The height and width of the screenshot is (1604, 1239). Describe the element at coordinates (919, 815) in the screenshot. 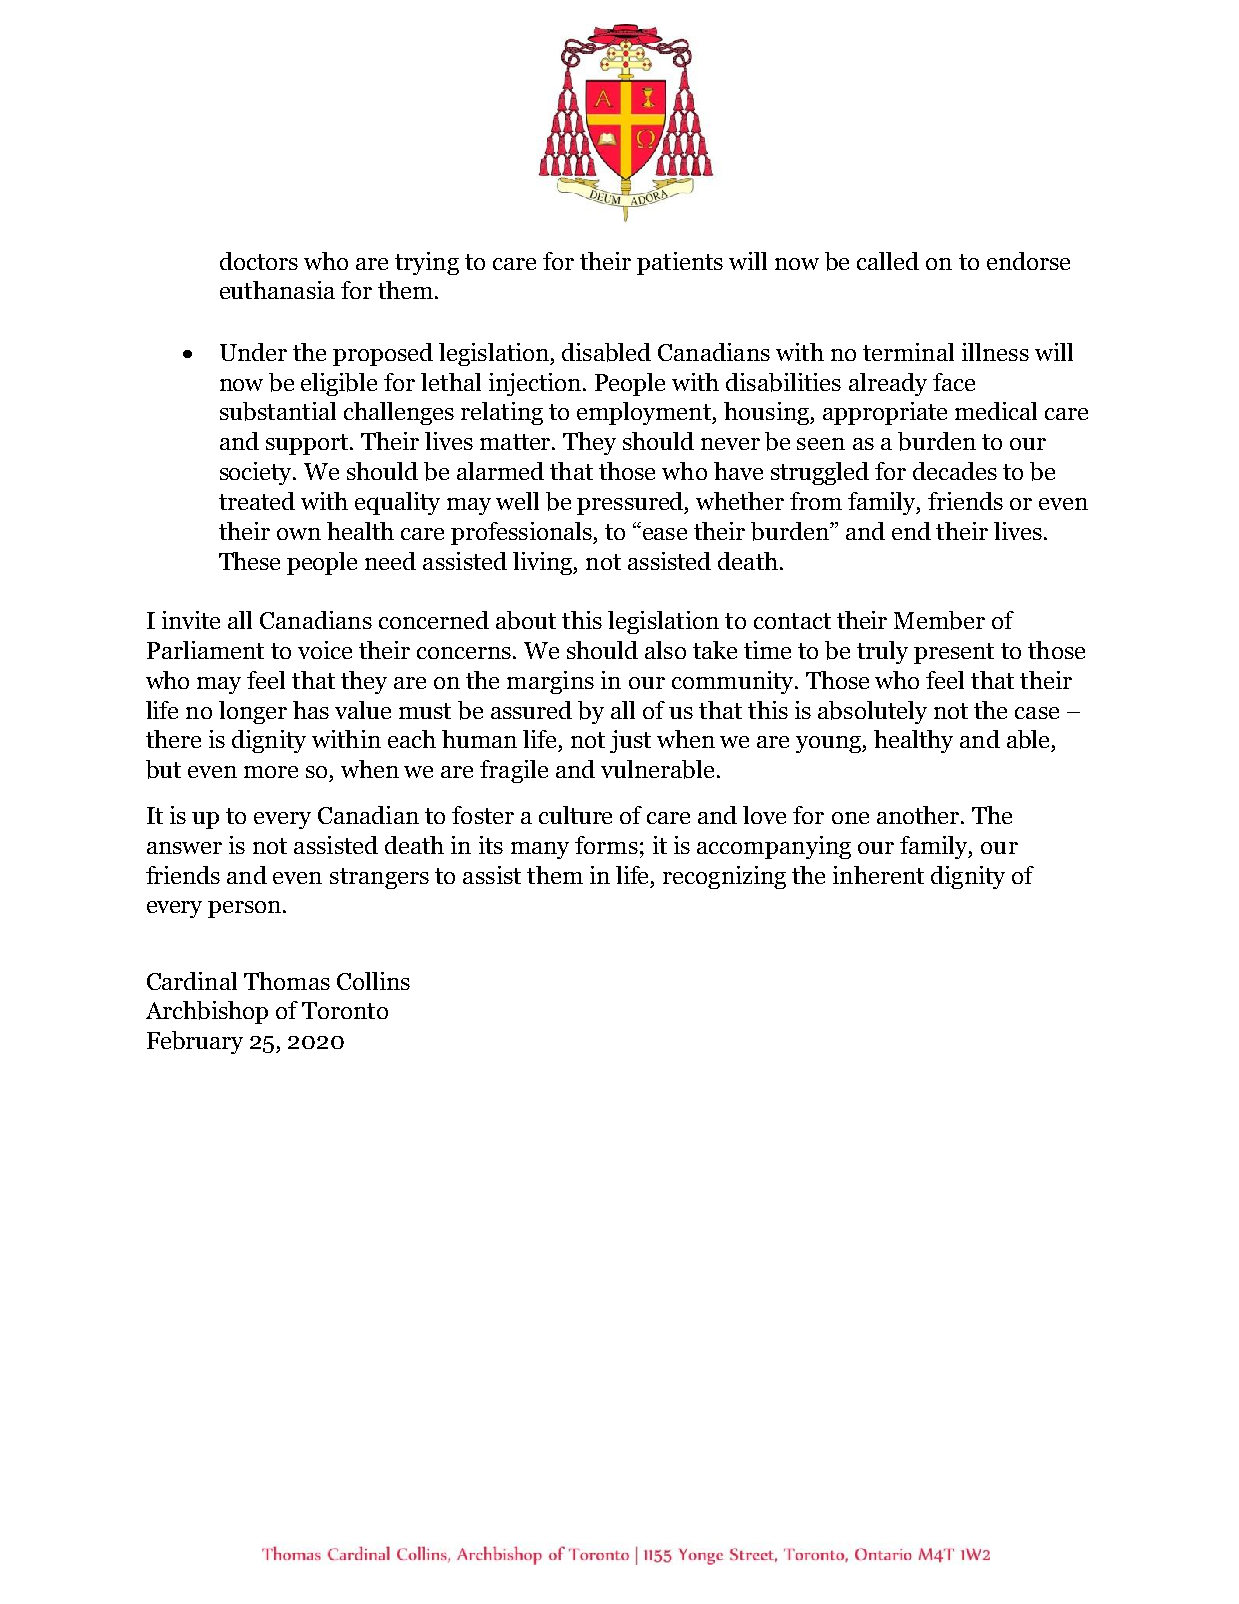

I see `another` at that location.
